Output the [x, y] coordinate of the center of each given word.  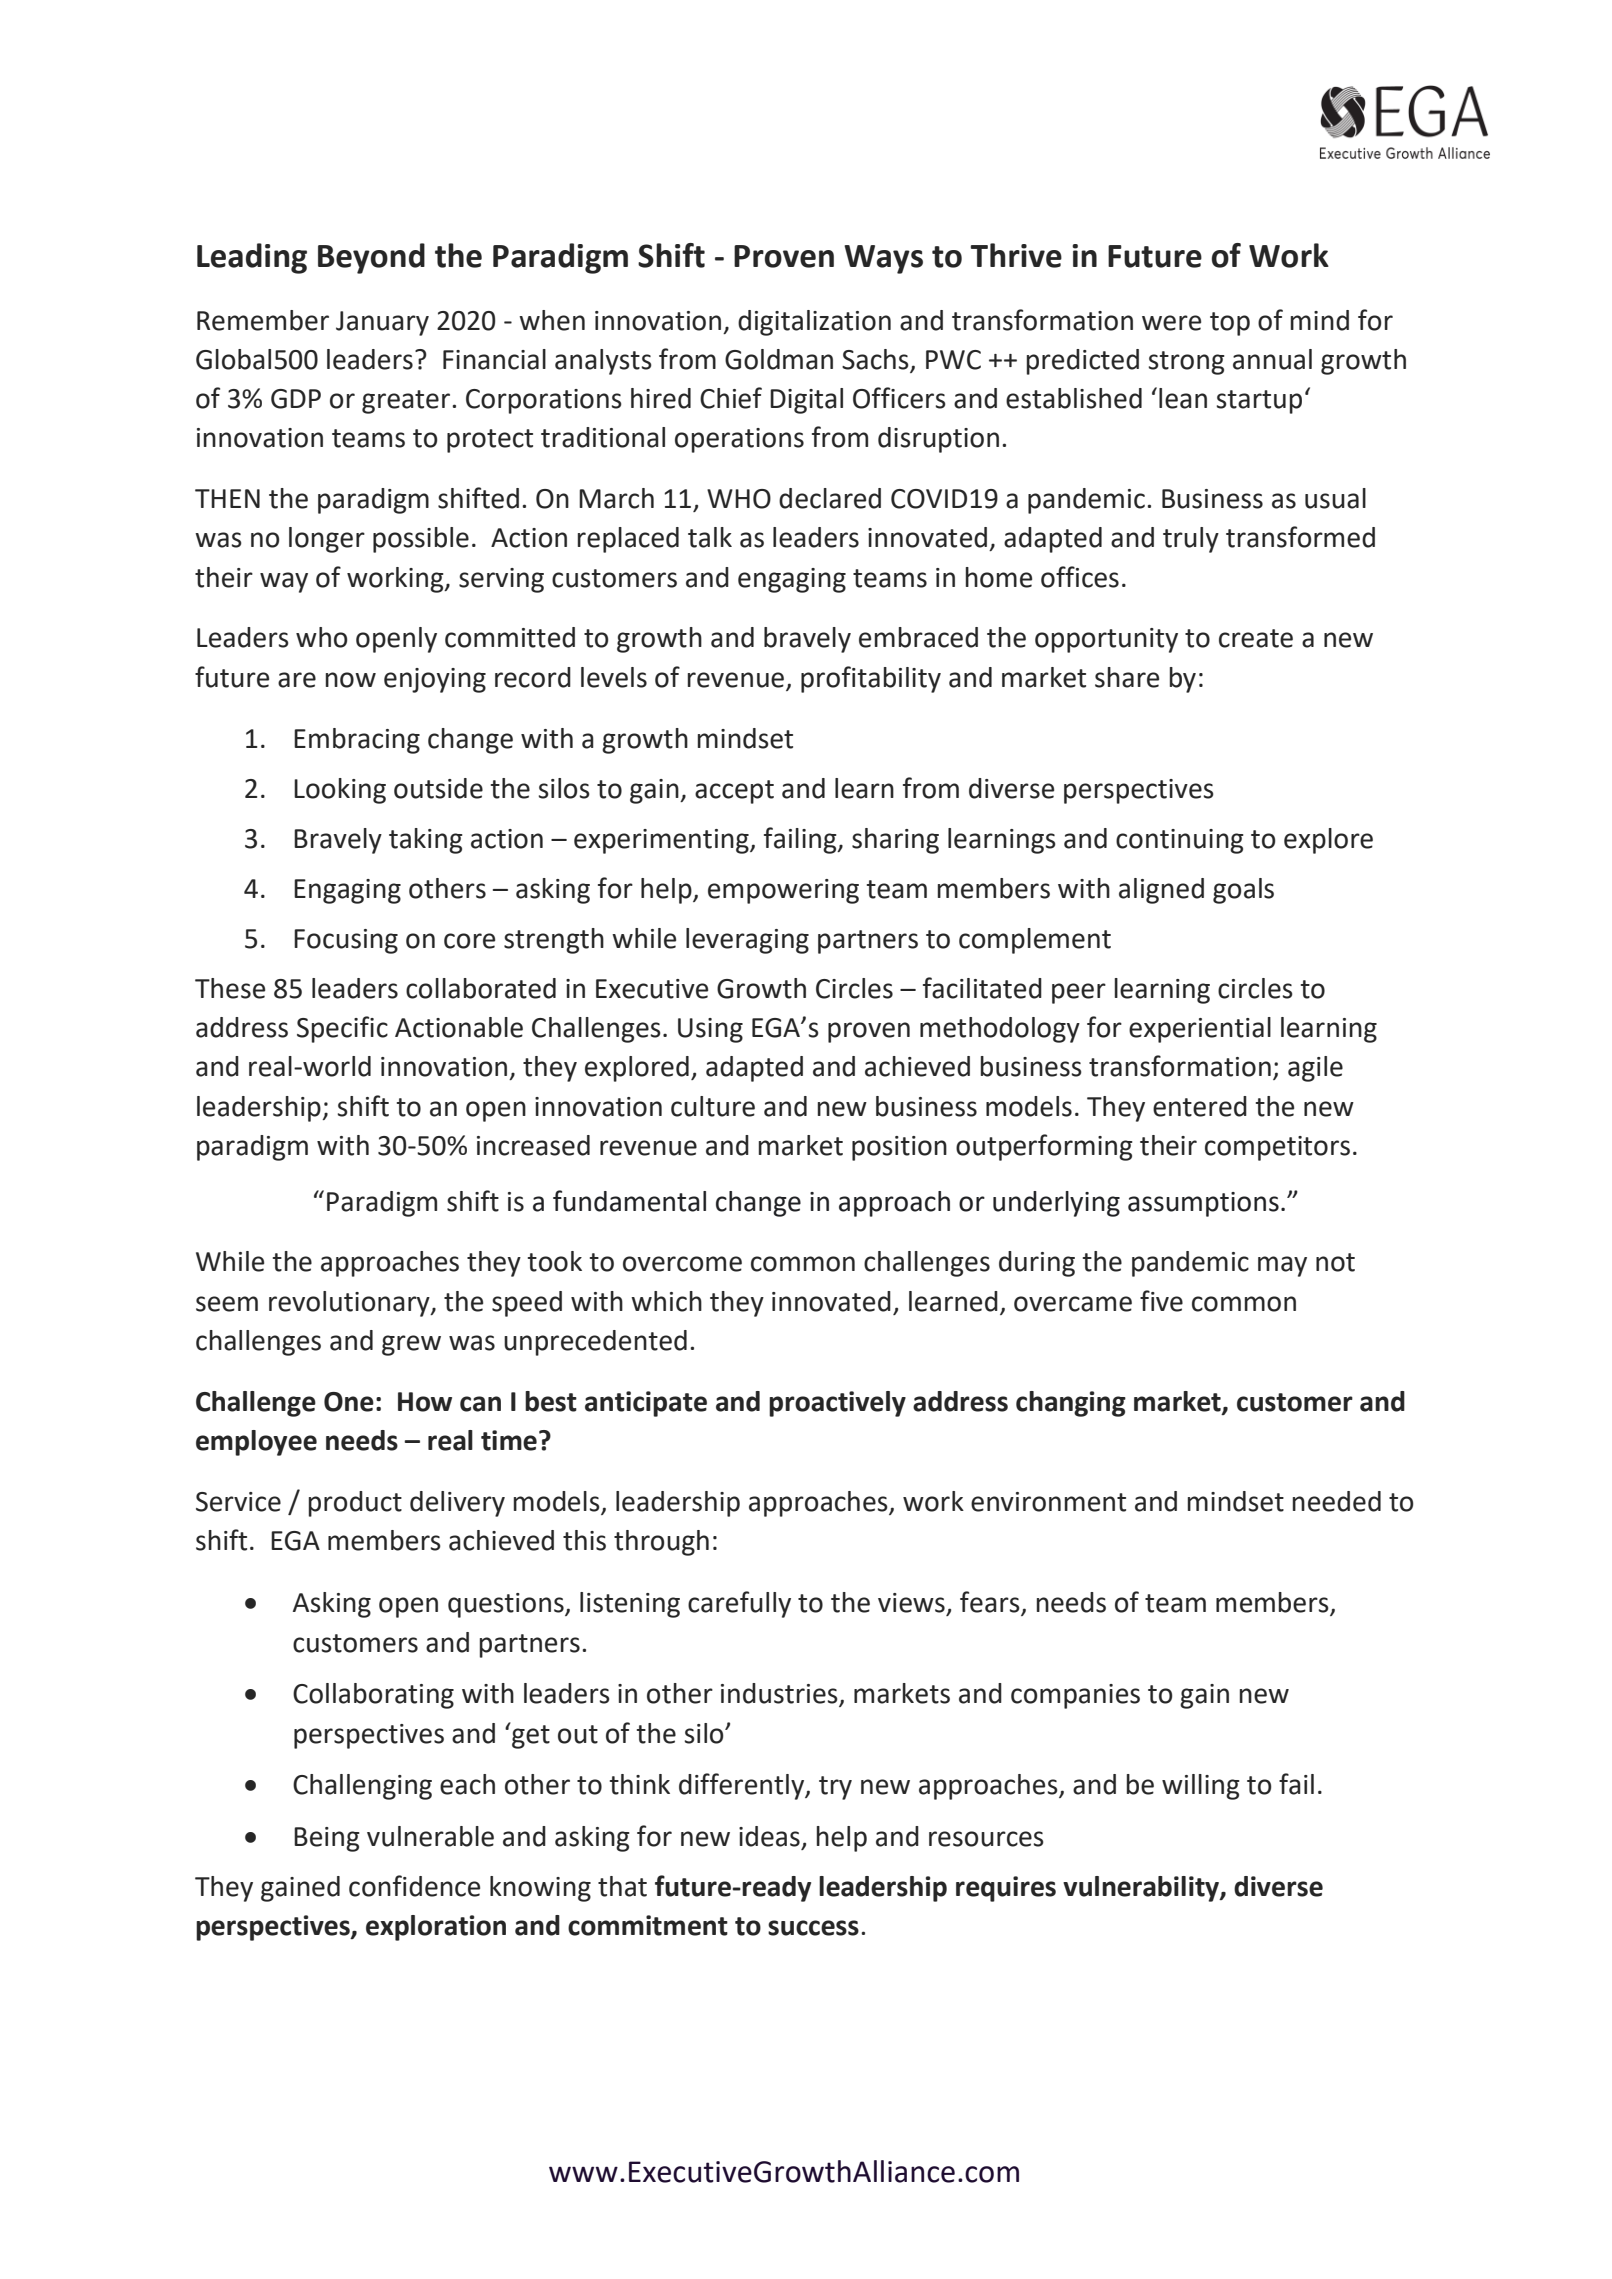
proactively [837, 1404]
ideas [769, 1836]
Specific [342, 1029]
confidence [414, 1886]
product [355, 1504]
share [1127, 677]
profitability [871, 679]
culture [713, 1106]
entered [1200, 1106]
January [382, 323]
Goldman [779, 359]
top [1230, 324]
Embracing [357, 741]
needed [1337, 1501]
